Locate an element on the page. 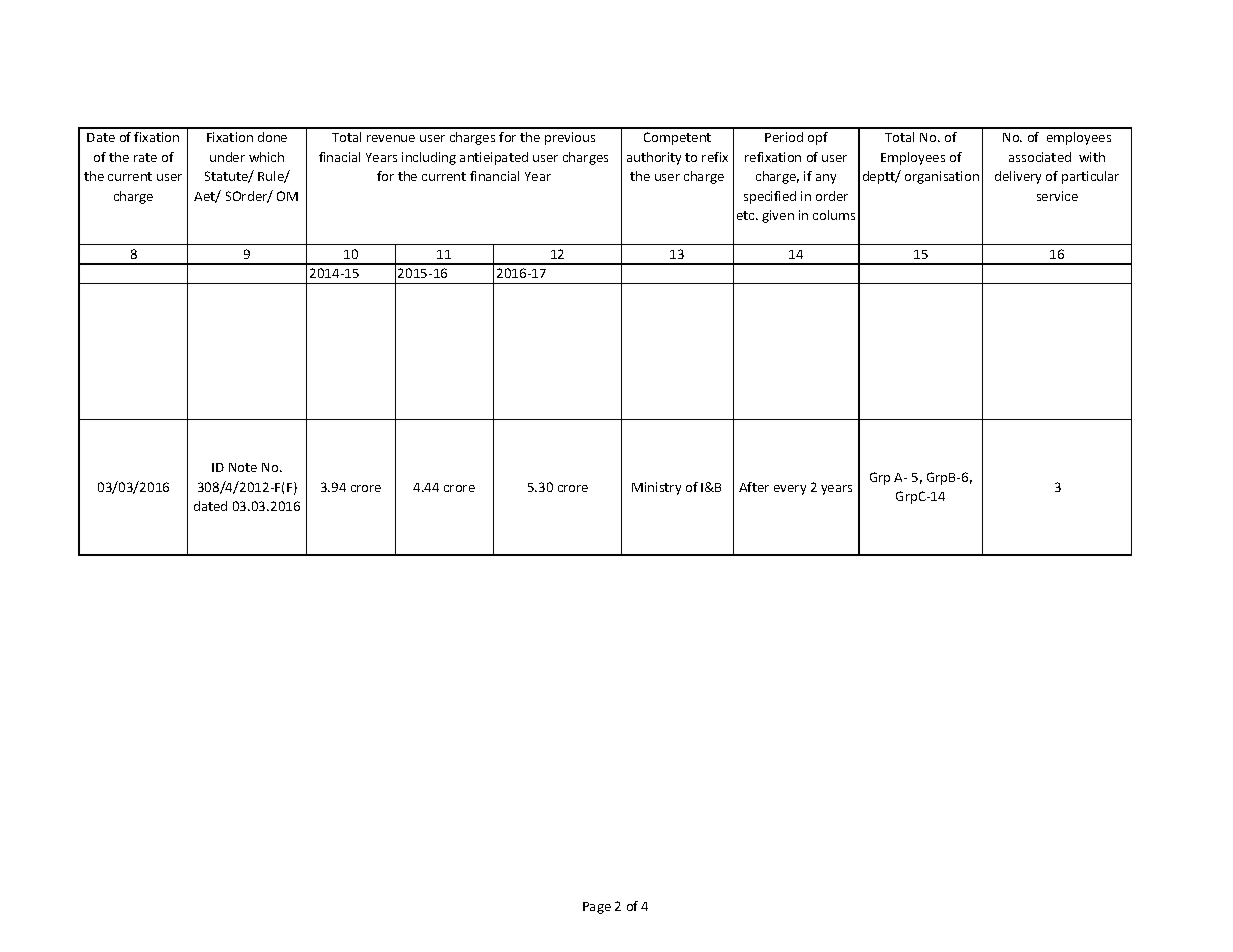  After is located at coordinates (754, 487).
